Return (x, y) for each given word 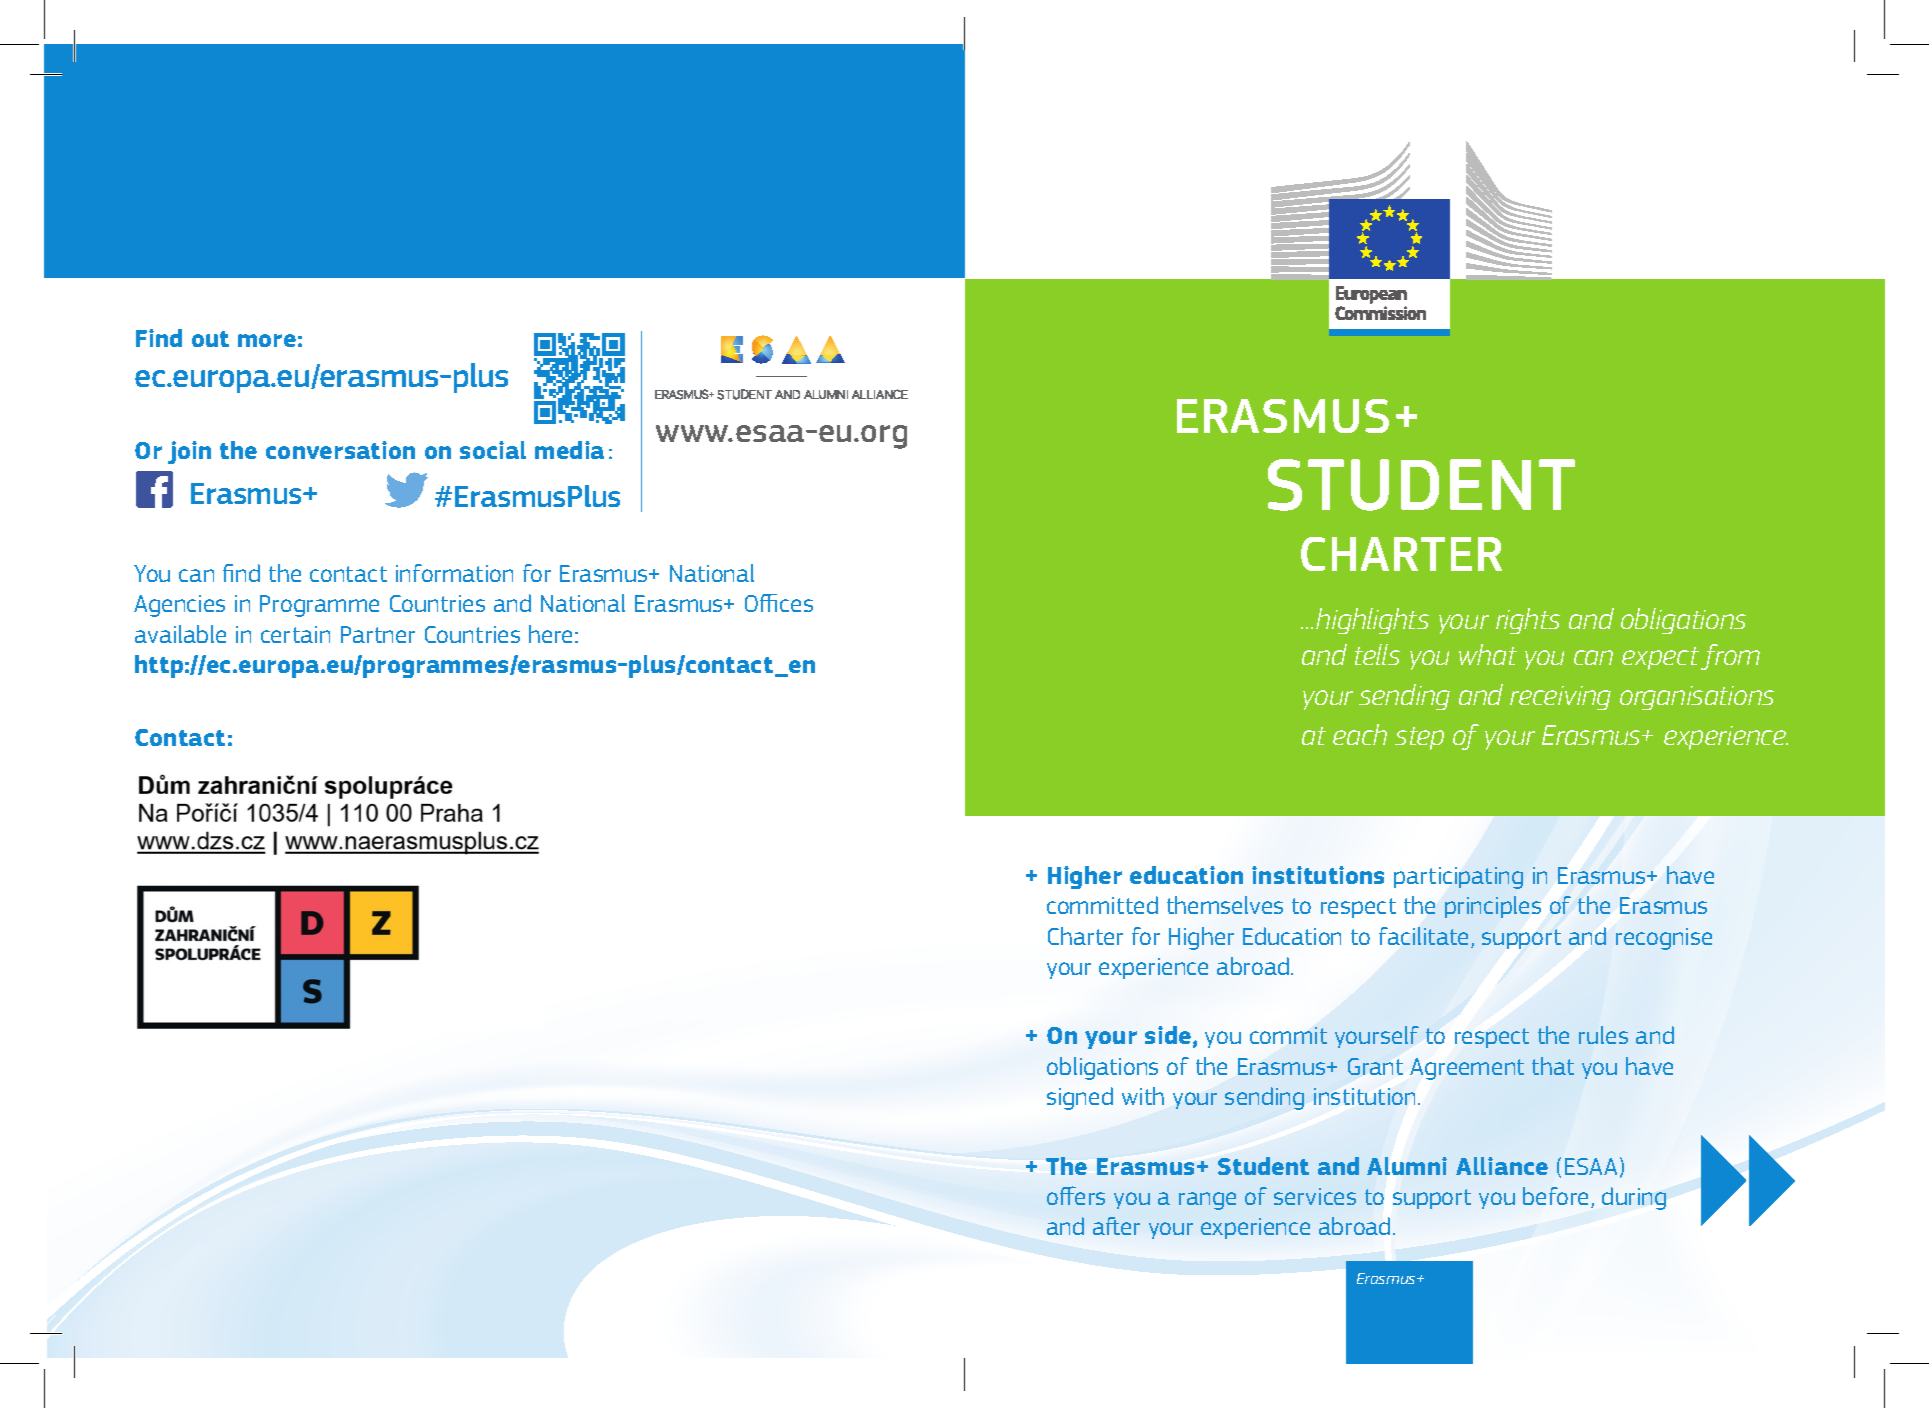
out (210, 339)
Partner (378, 634)
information (454, 573)
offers (1076, 1195)
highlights (1372, 621)
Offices (779, 603)
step (1419, 738)
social (493, 450)
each (1360, 734)
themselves (1225, 905)
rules (1603, 1035)
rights (1528, 621)
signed (1080, 1098)
